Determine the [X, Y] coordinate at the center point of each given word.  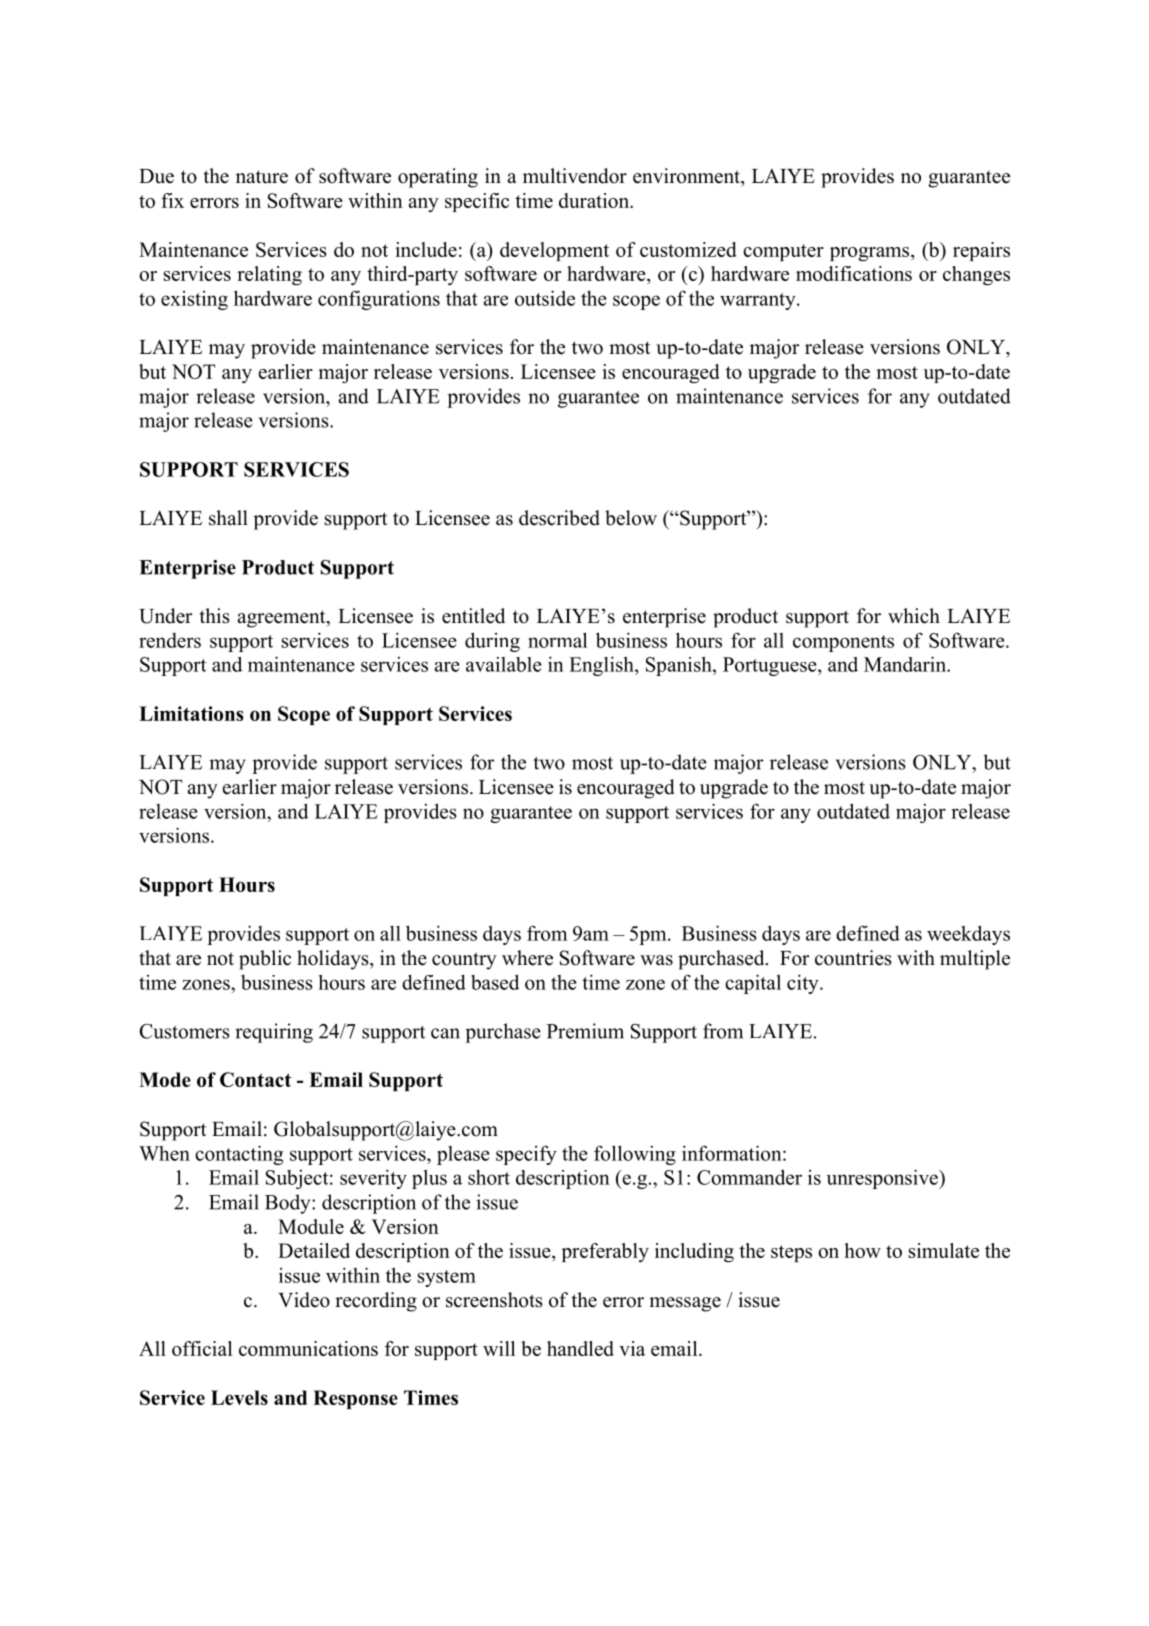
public [265, 960]
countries [853, 958]
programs [871, 254]
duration [595, 200]
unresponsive [883, 1179]
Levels [239, 1397]
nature [262, 177]
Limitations [191, 713]
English [602, 666]
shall [228, 518]
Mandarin [906, 664]
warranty [759, 301]
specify [526, 1155]
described [559, 518]
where [527, 958]
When [164, 1153]
